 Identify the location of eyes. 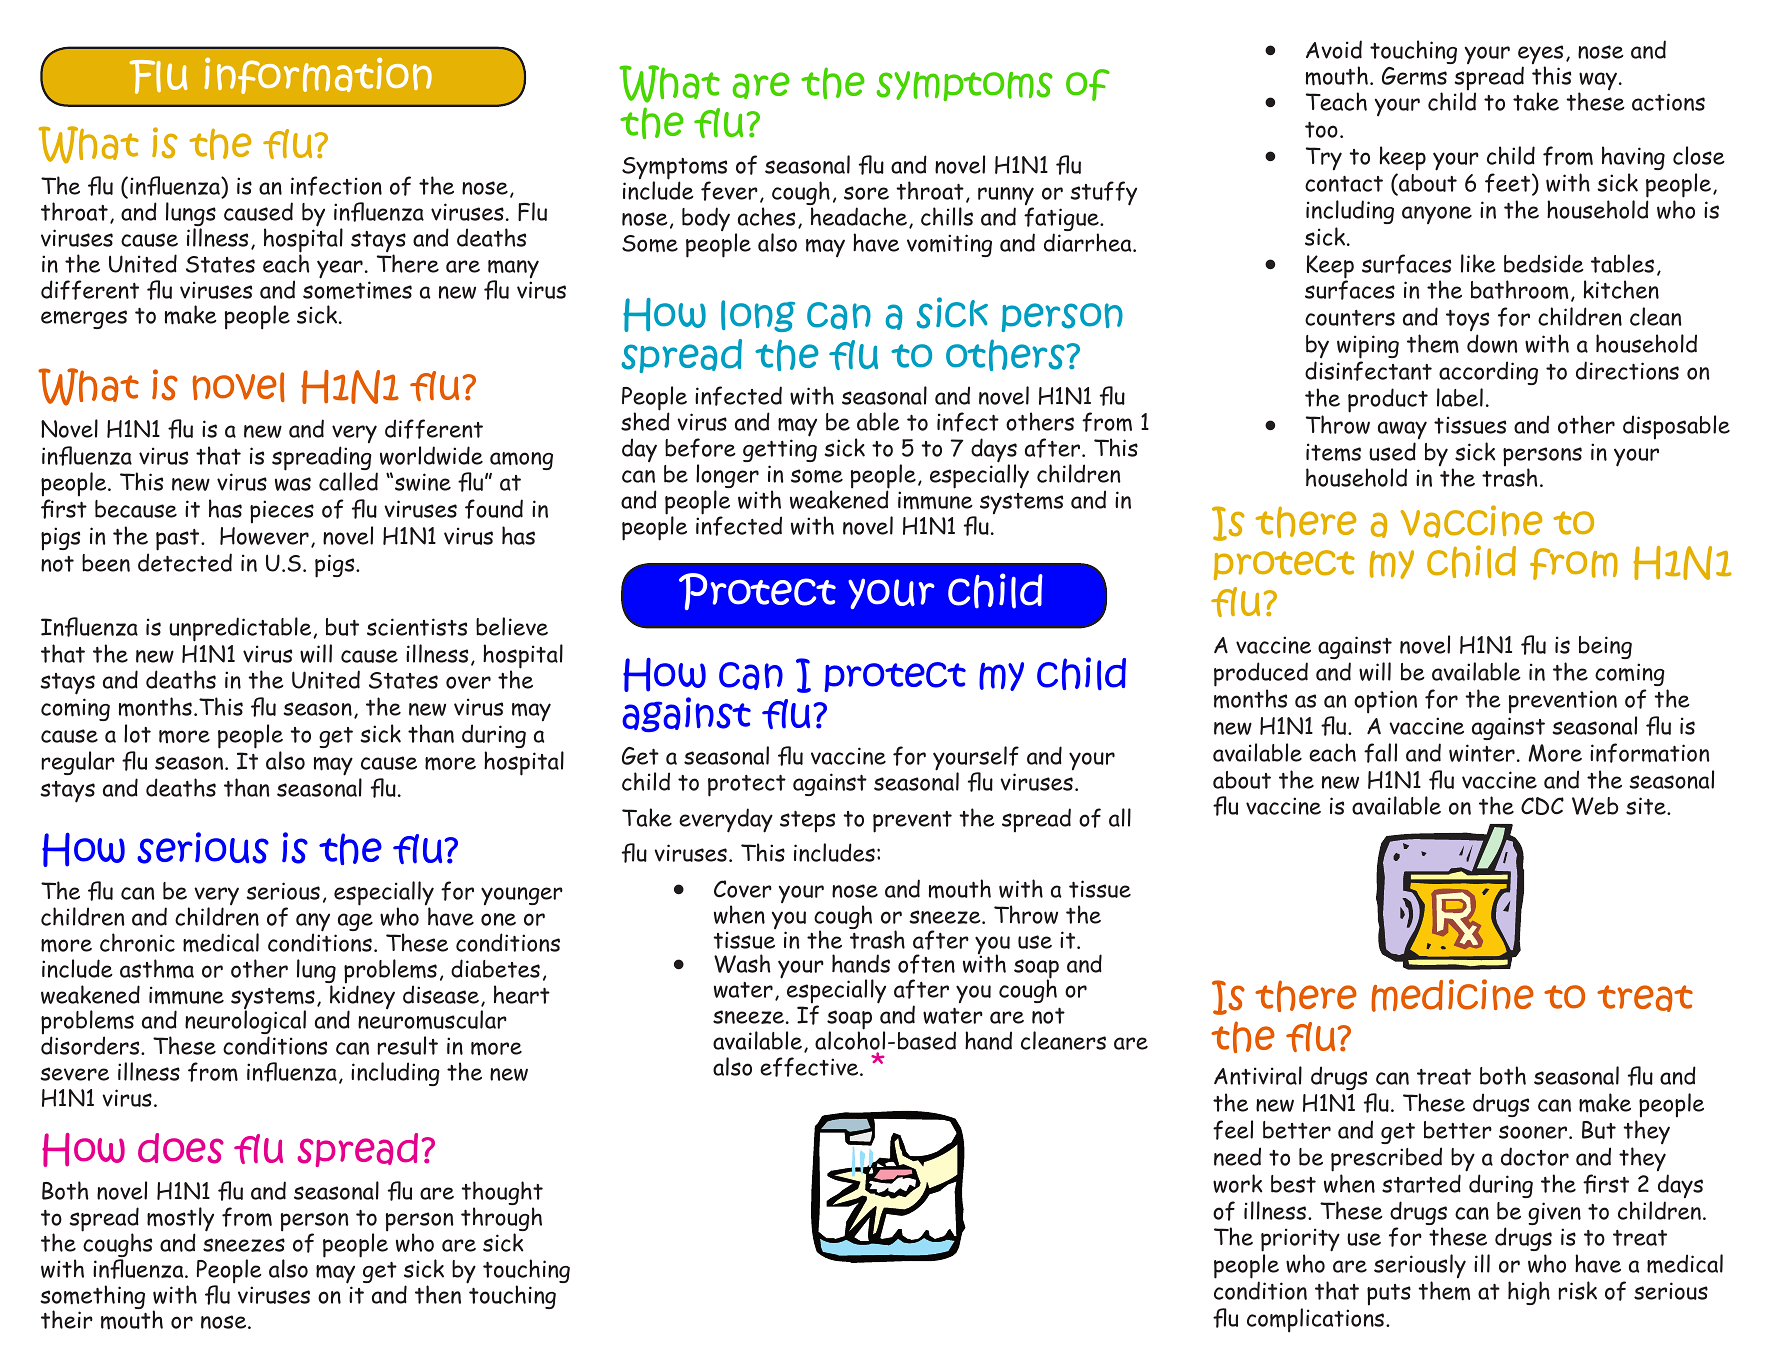
(1540, 56).
